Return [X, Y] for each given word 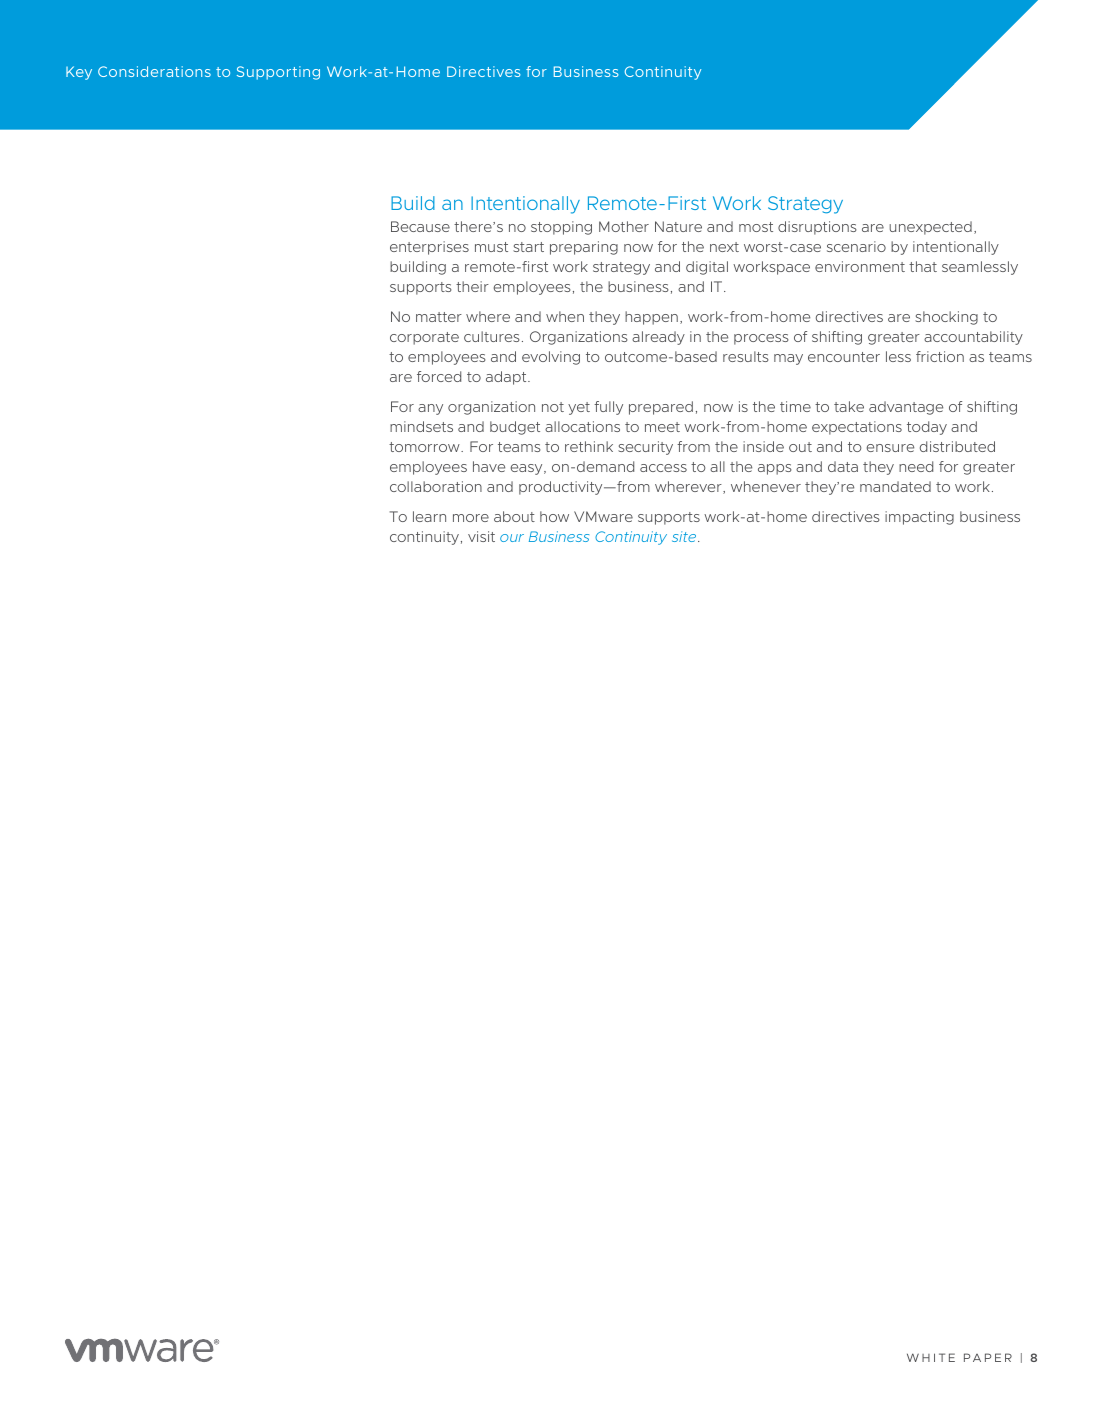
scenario [856, 246]
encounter [844, 357]
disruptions [817, 228]
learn [429, 516]
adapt [507, 378]
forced [439, 376]
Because [420, 226]
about [514, 516]
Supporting [278, 73]
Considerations [154, 71]
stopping [561, 228]
